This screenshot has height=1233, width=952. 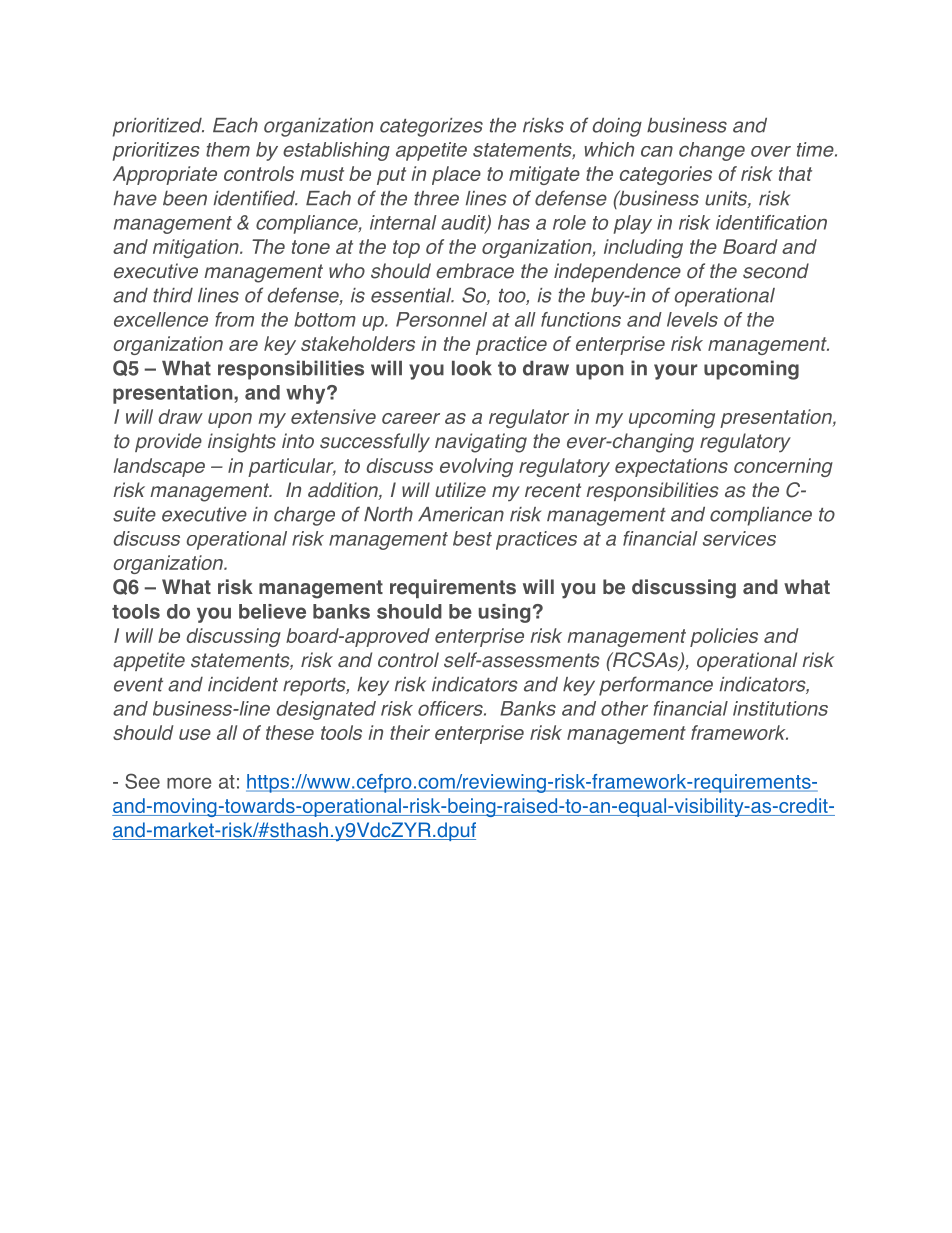 I want to click on evolving, so click(x=476, y=467).
